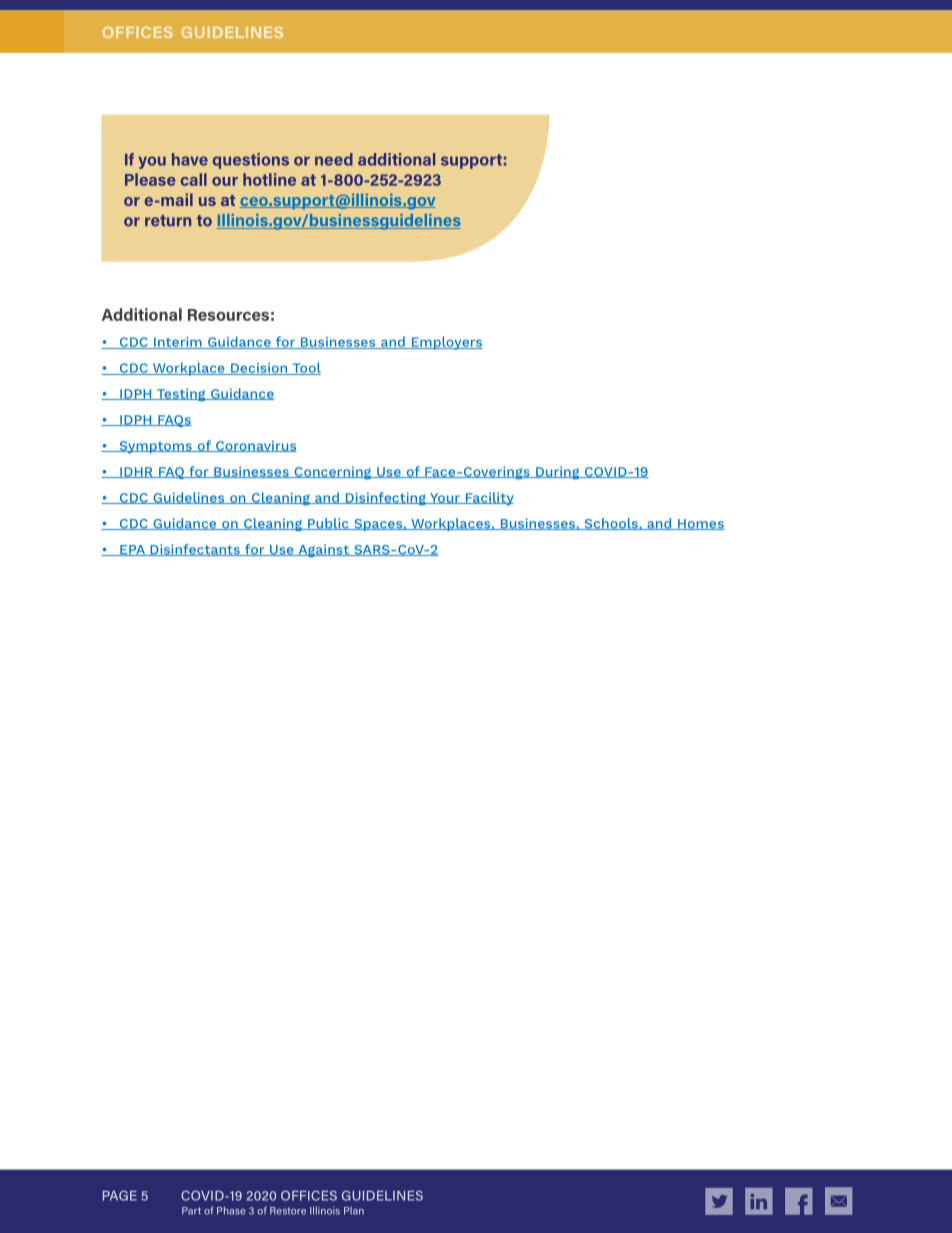 This image has width=952, height=1233. Describe the element at coordinates (354, 1211) in the image. I see `Plan` at that location.
